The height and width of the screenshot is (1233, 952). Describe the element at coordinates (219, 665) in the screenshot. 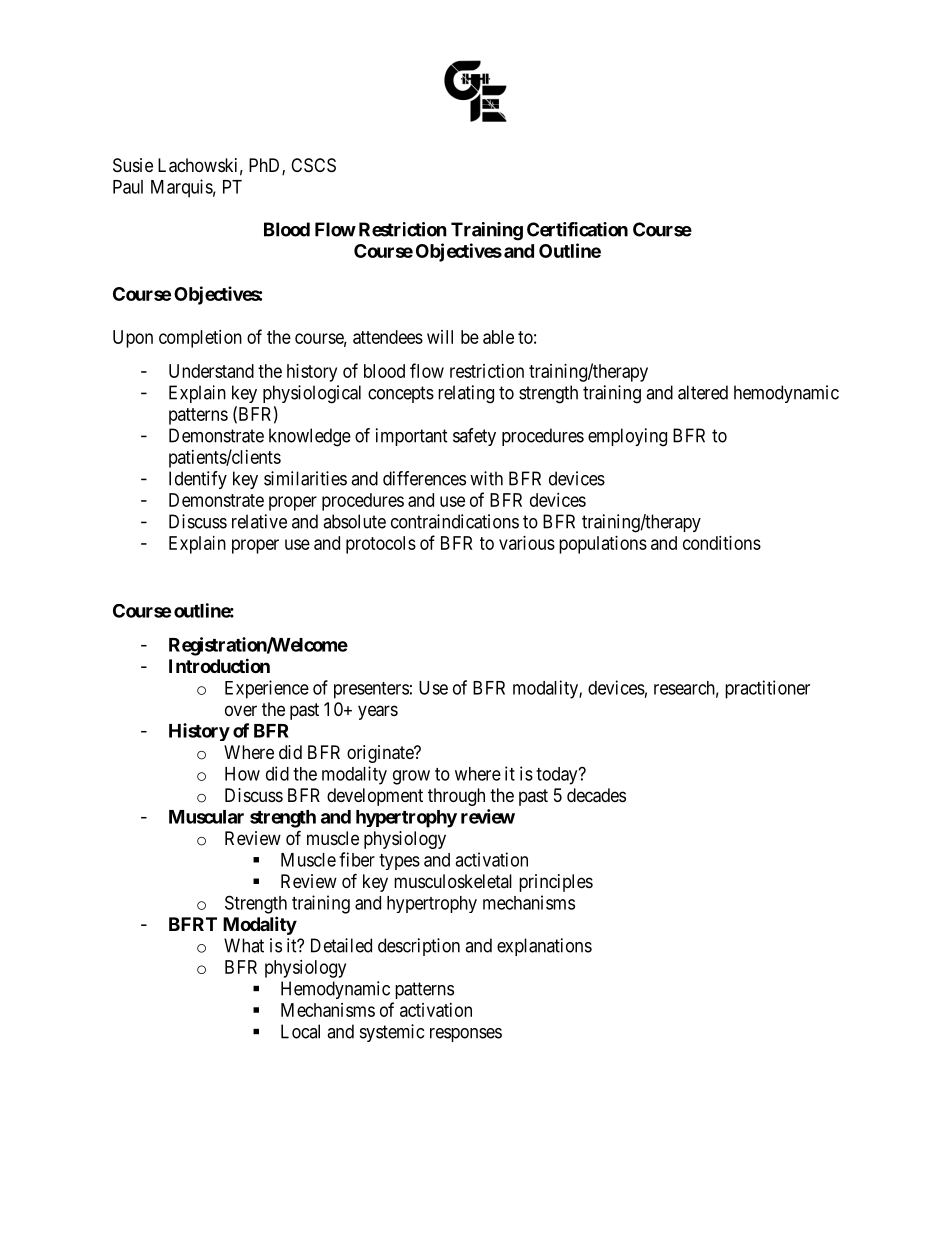

I see `Introduction` at that location.
